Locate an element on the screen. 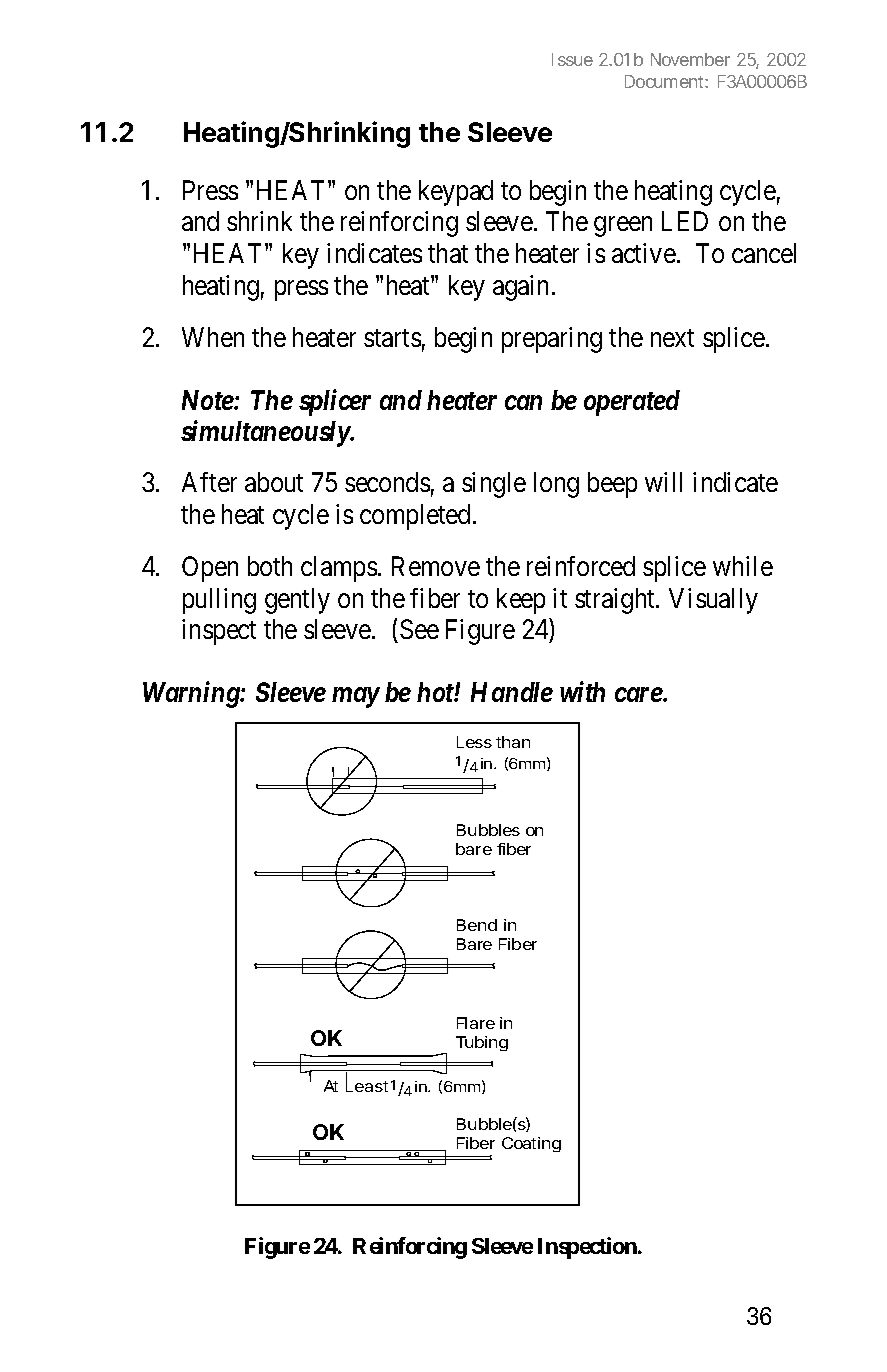  may is located at coordinates (356, 698).
